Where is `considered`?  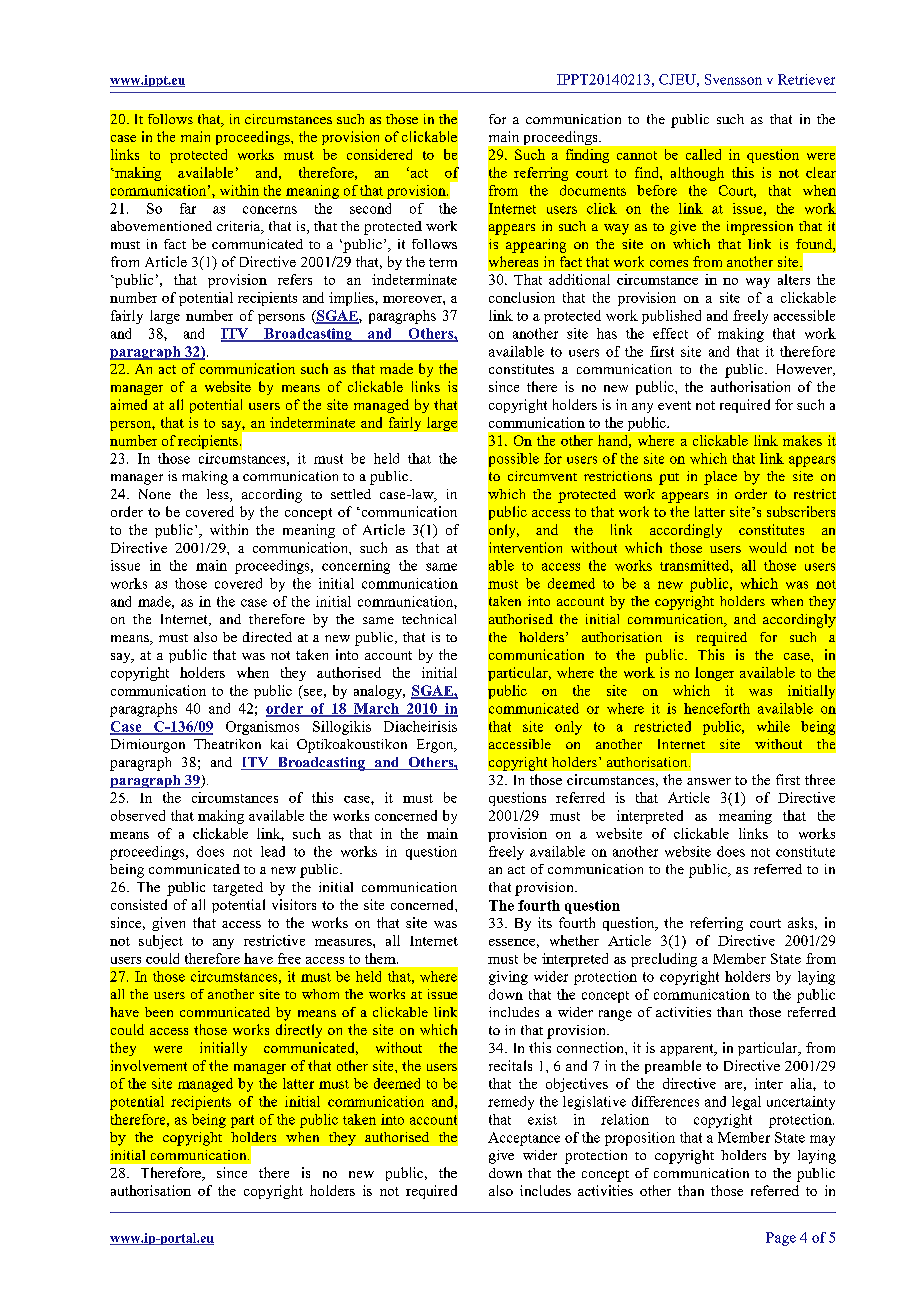
considered is located at coordinates (379, 154).
